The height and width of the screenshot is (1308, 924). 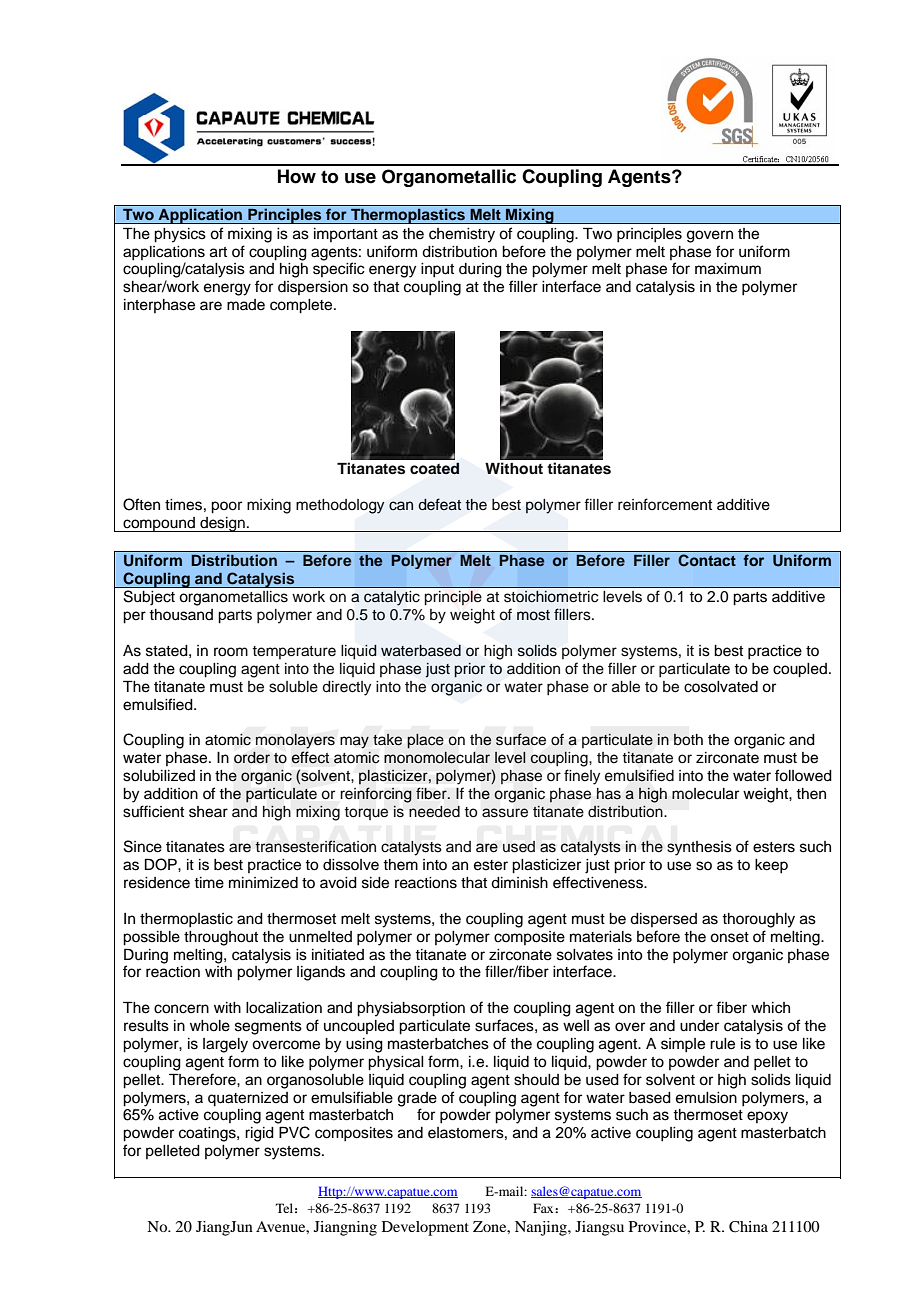 I want to click on rigid, so click(x=259, y=1134).
